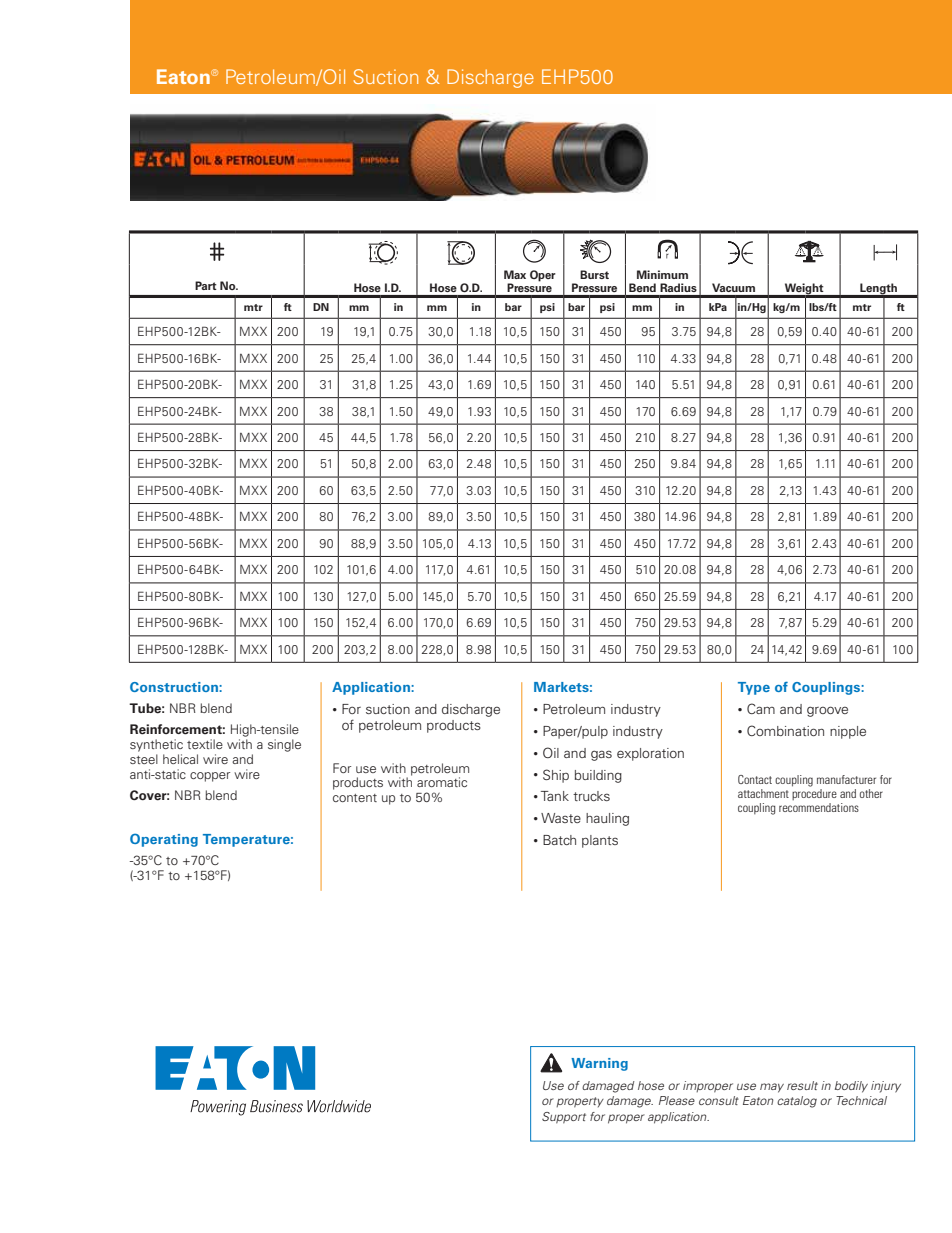  What do you see at coordinates (564, 1118) in the image?
I see `Support` at bounding box center [564, 1118].
